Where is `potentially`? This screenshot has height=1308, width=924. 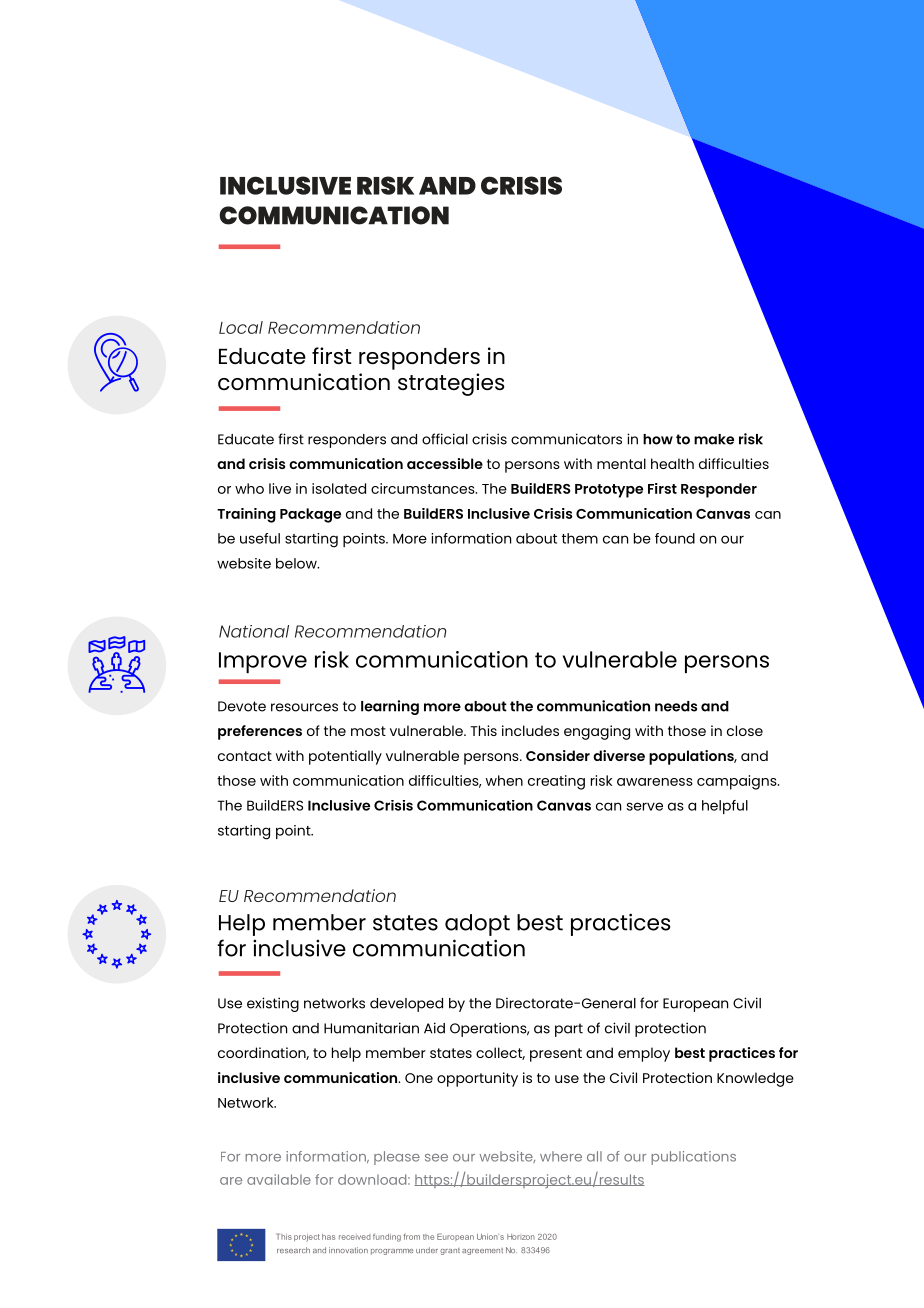 potentially is located at coordinates (345, 757).
